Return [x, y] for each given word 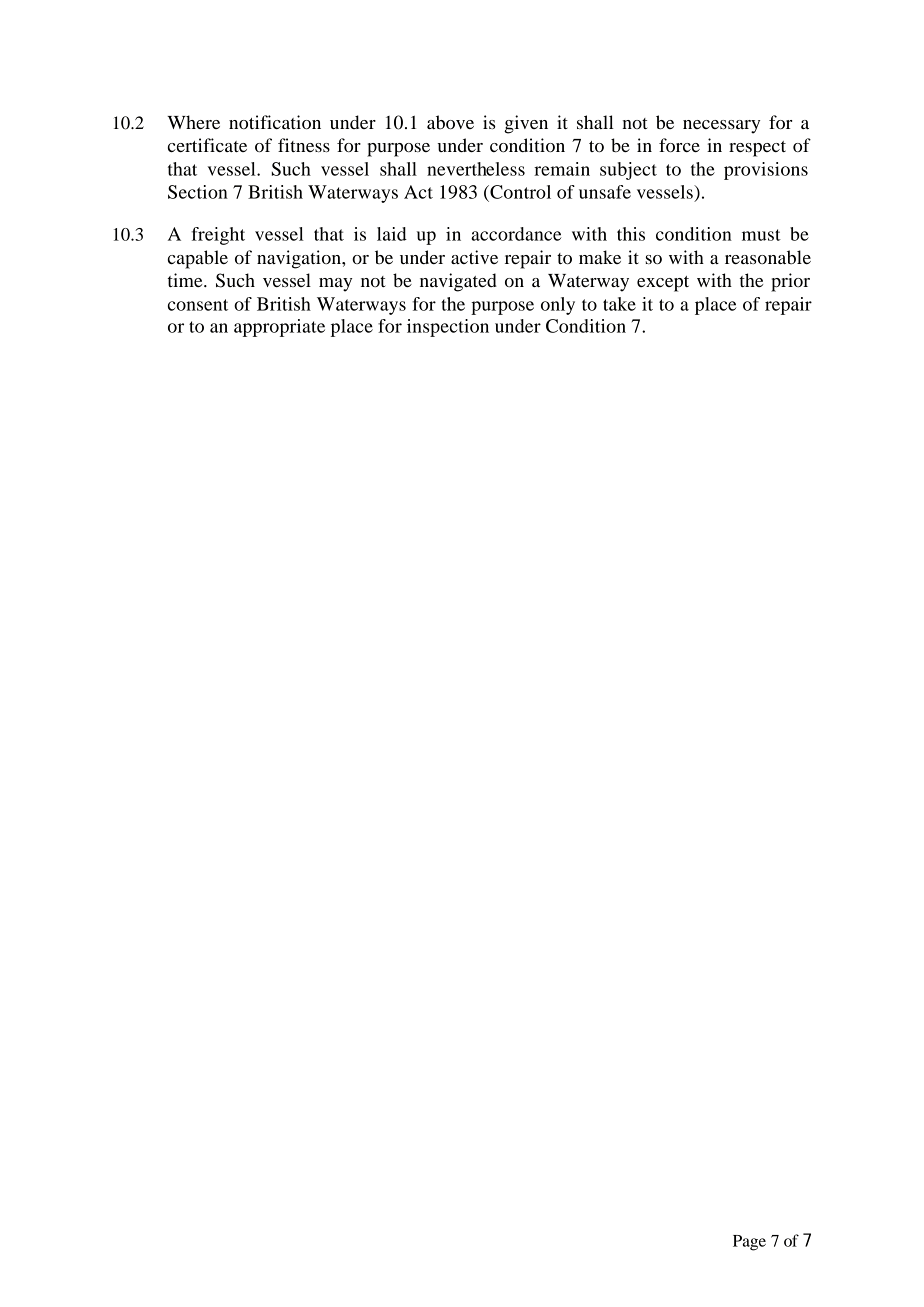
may [335, 285]
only [558, 306]
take [619, 304]
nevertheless [476, 169]
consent [198, 305]
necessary [721, 127]
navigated [458, 282]
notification [275, 122]
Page [749, 1243]
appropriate [279, 328]
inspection [448, 328]
